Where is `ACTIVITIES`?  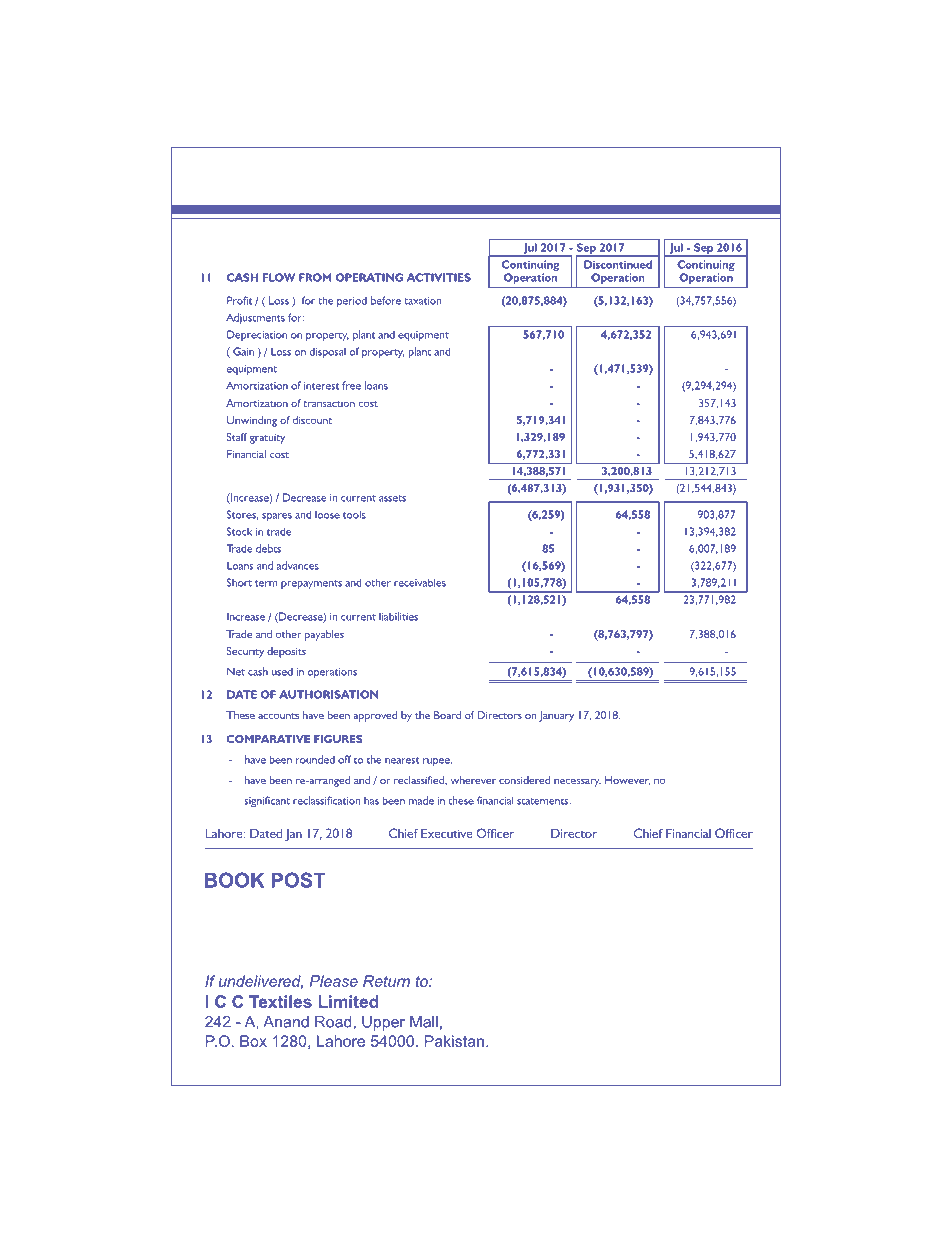
ACTIVITIES is located at coordinates (439, 277).
